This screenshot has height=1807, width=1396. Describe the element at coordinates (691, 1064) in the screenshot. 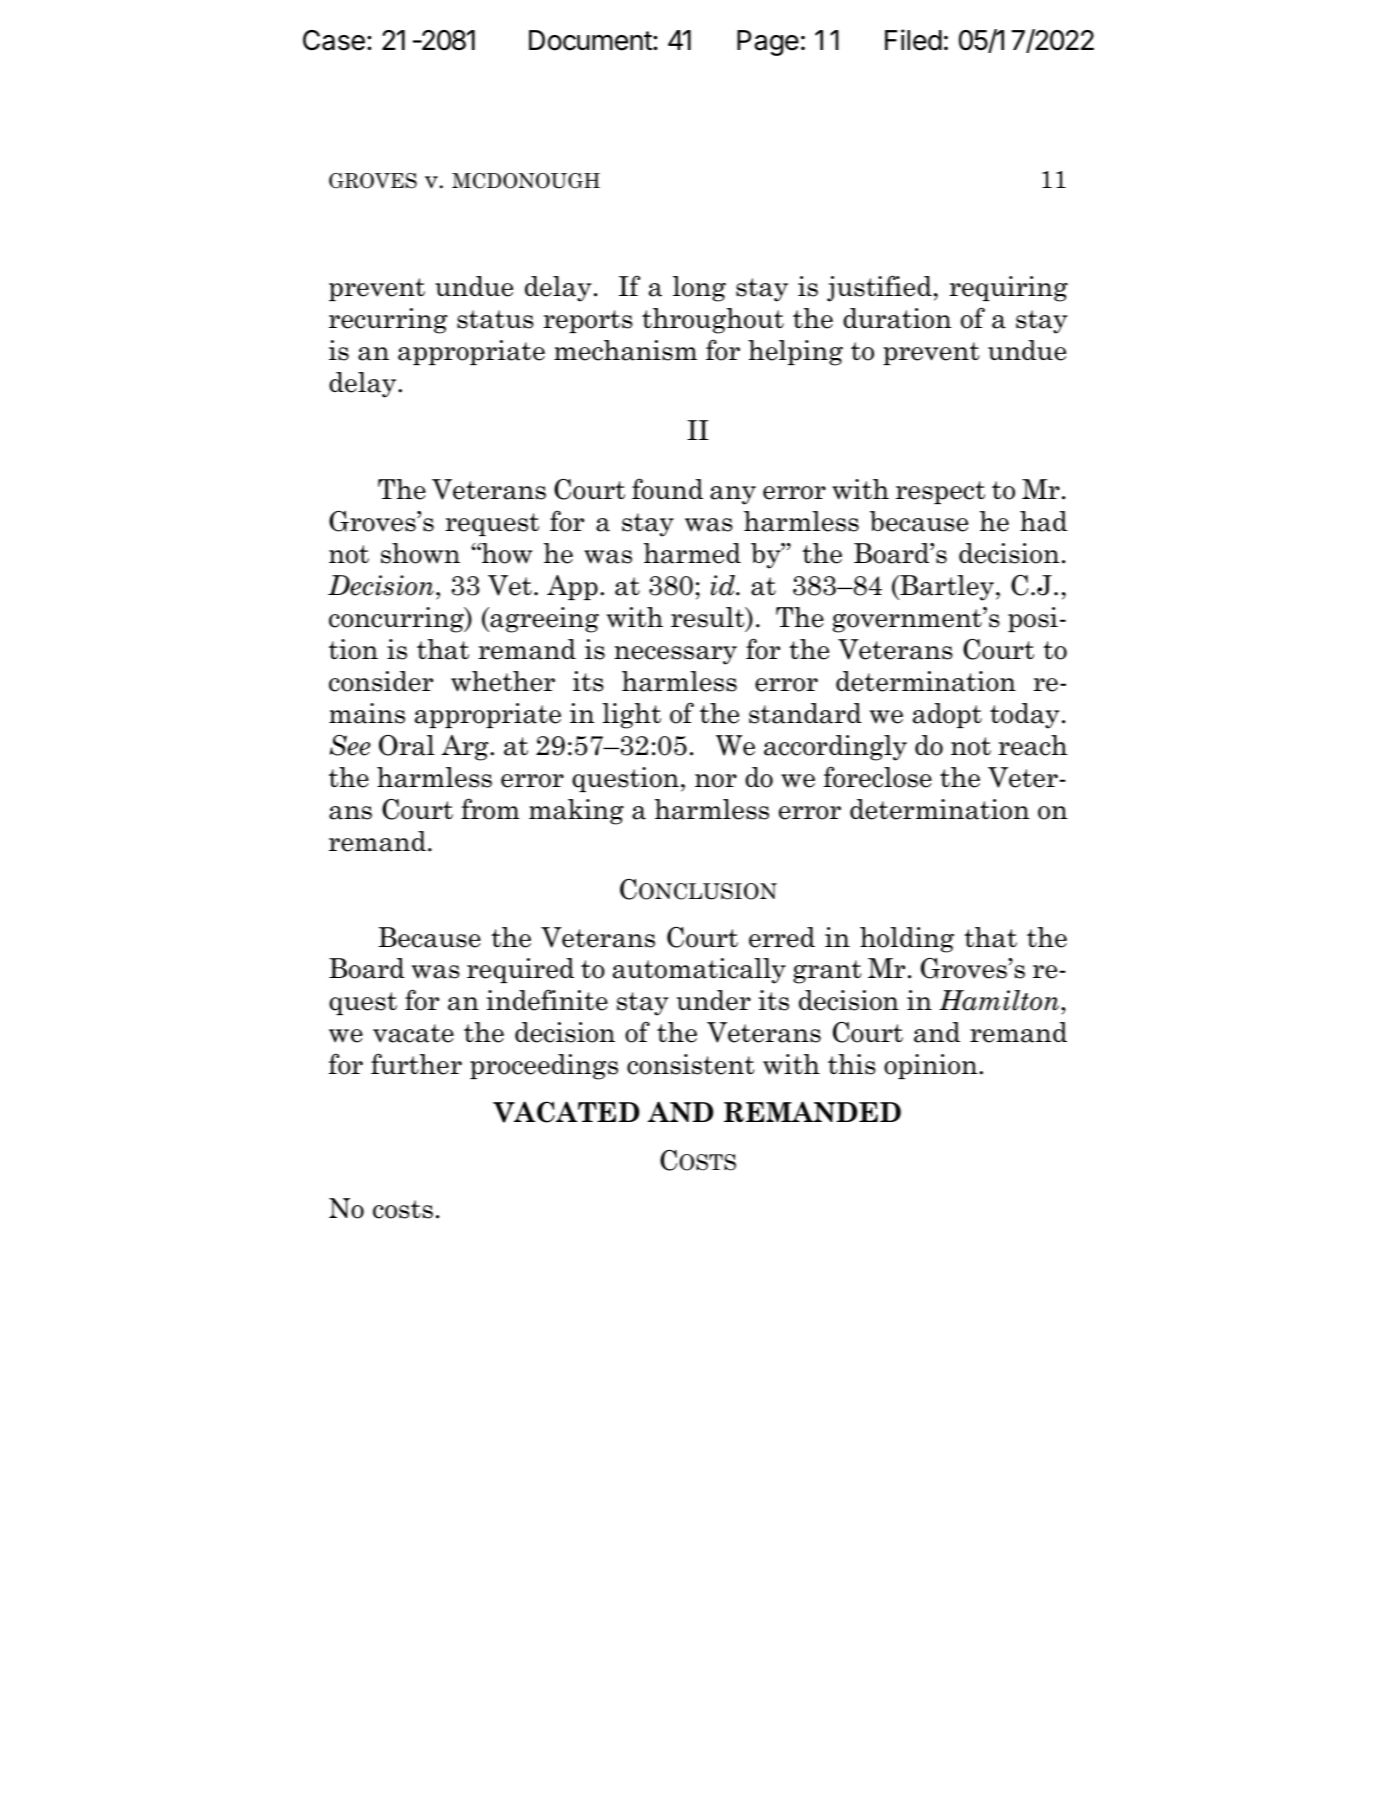

I see `consistent` at that location.
